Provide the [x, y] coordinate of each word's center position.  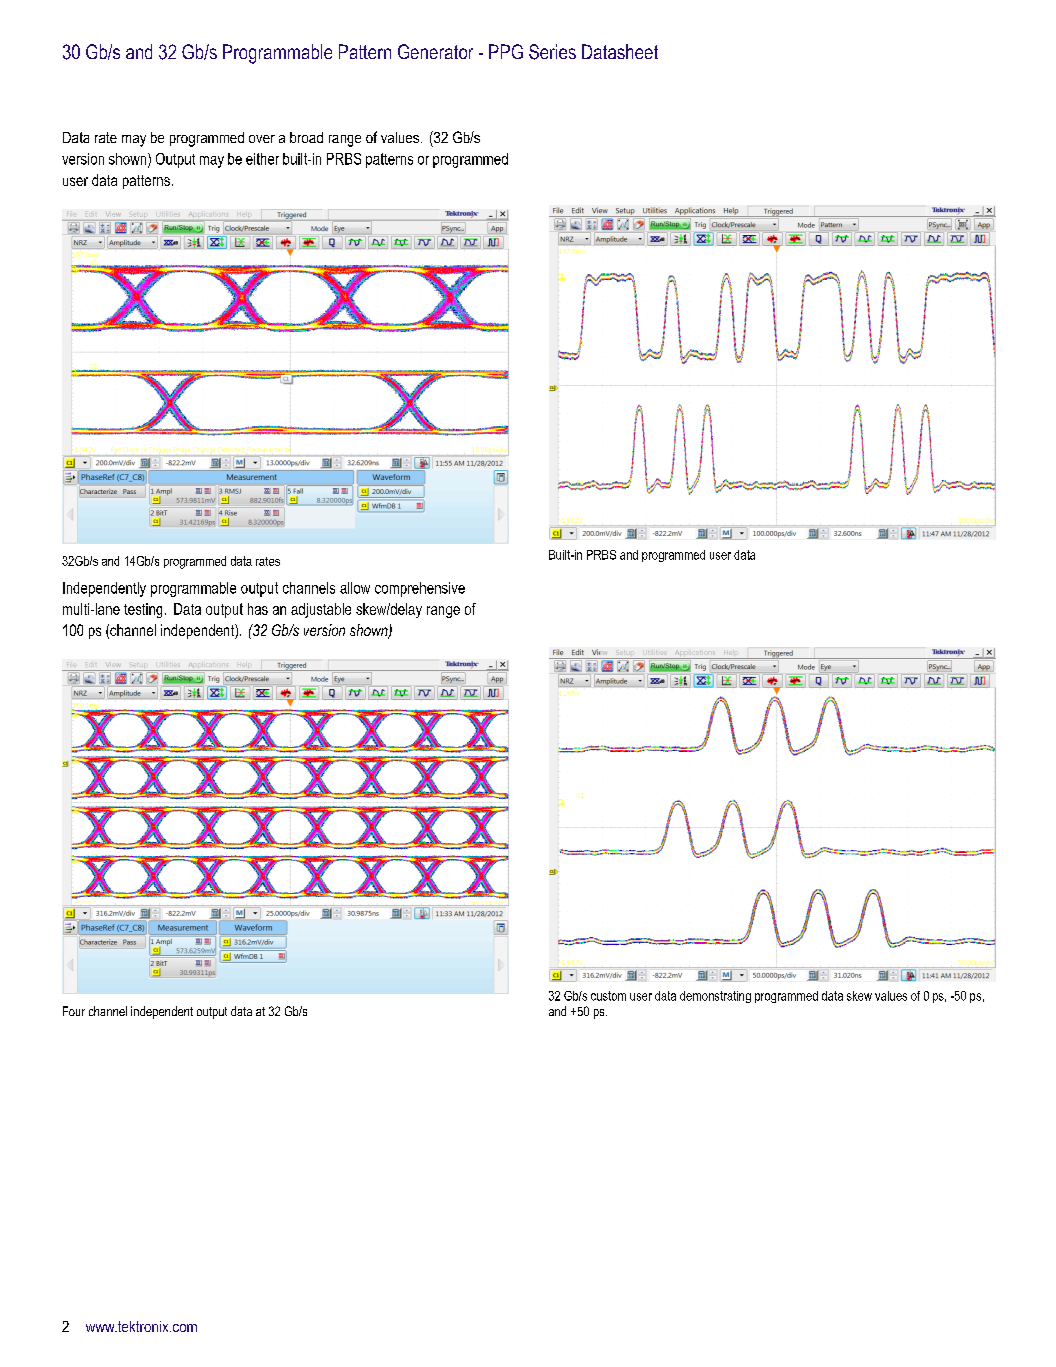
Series [552, 52]
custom [608, 996]
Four [74, 1011]
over [262, 139]
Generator [435, 51]
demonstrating [715, 997]
